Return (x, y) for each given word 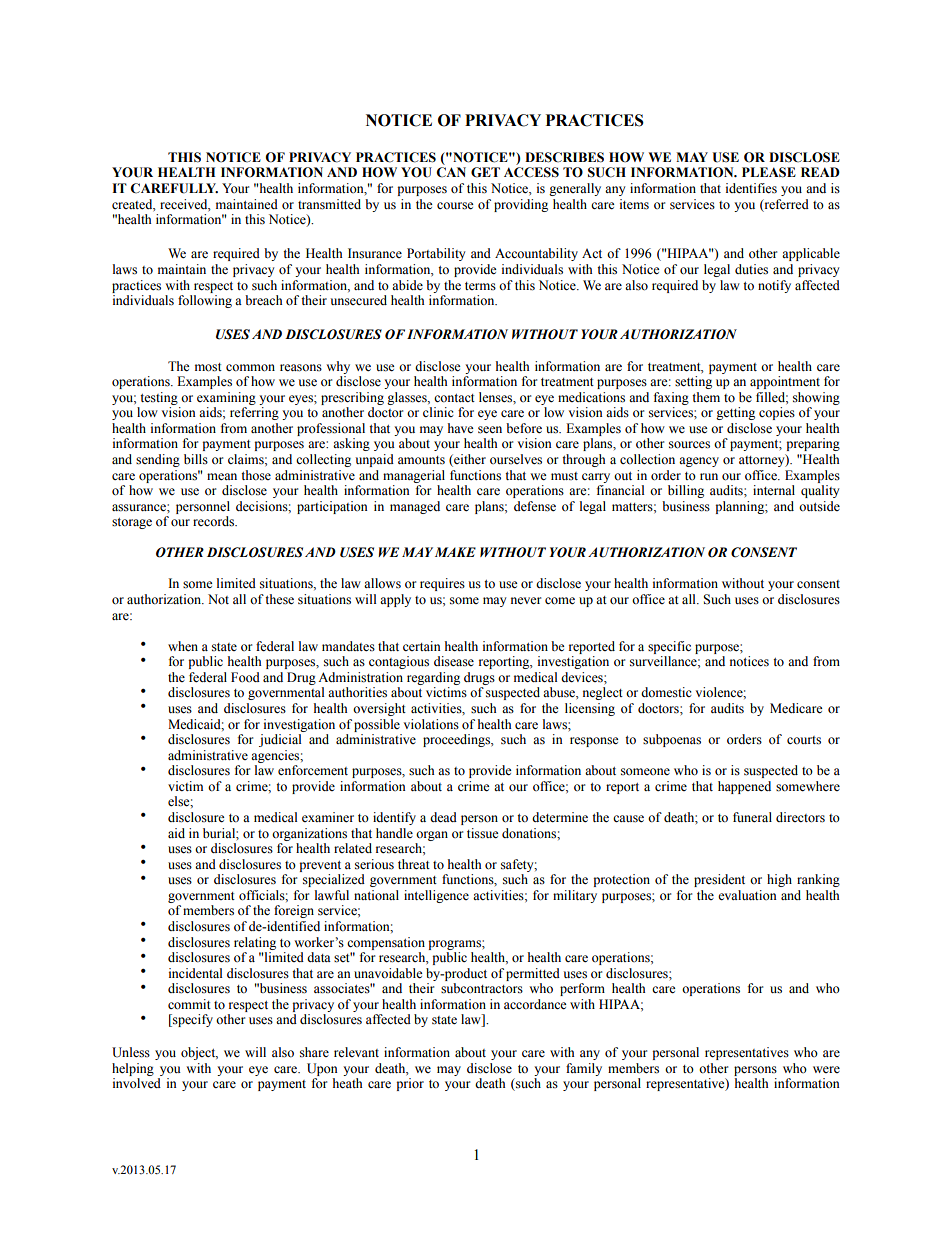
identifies (751, 188)
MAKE (455, 552)
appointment (785, 382)
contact (454, 398)
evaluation (747, 895)
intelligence (436, 896)
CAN (451, 172)
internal (774, 490)
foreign (294, 911)
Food (245, 677)
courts (804, 740)
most (208, 367)
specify (192, 1020)
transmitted (329, 204)
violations (431, 724)
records (214, 521)
